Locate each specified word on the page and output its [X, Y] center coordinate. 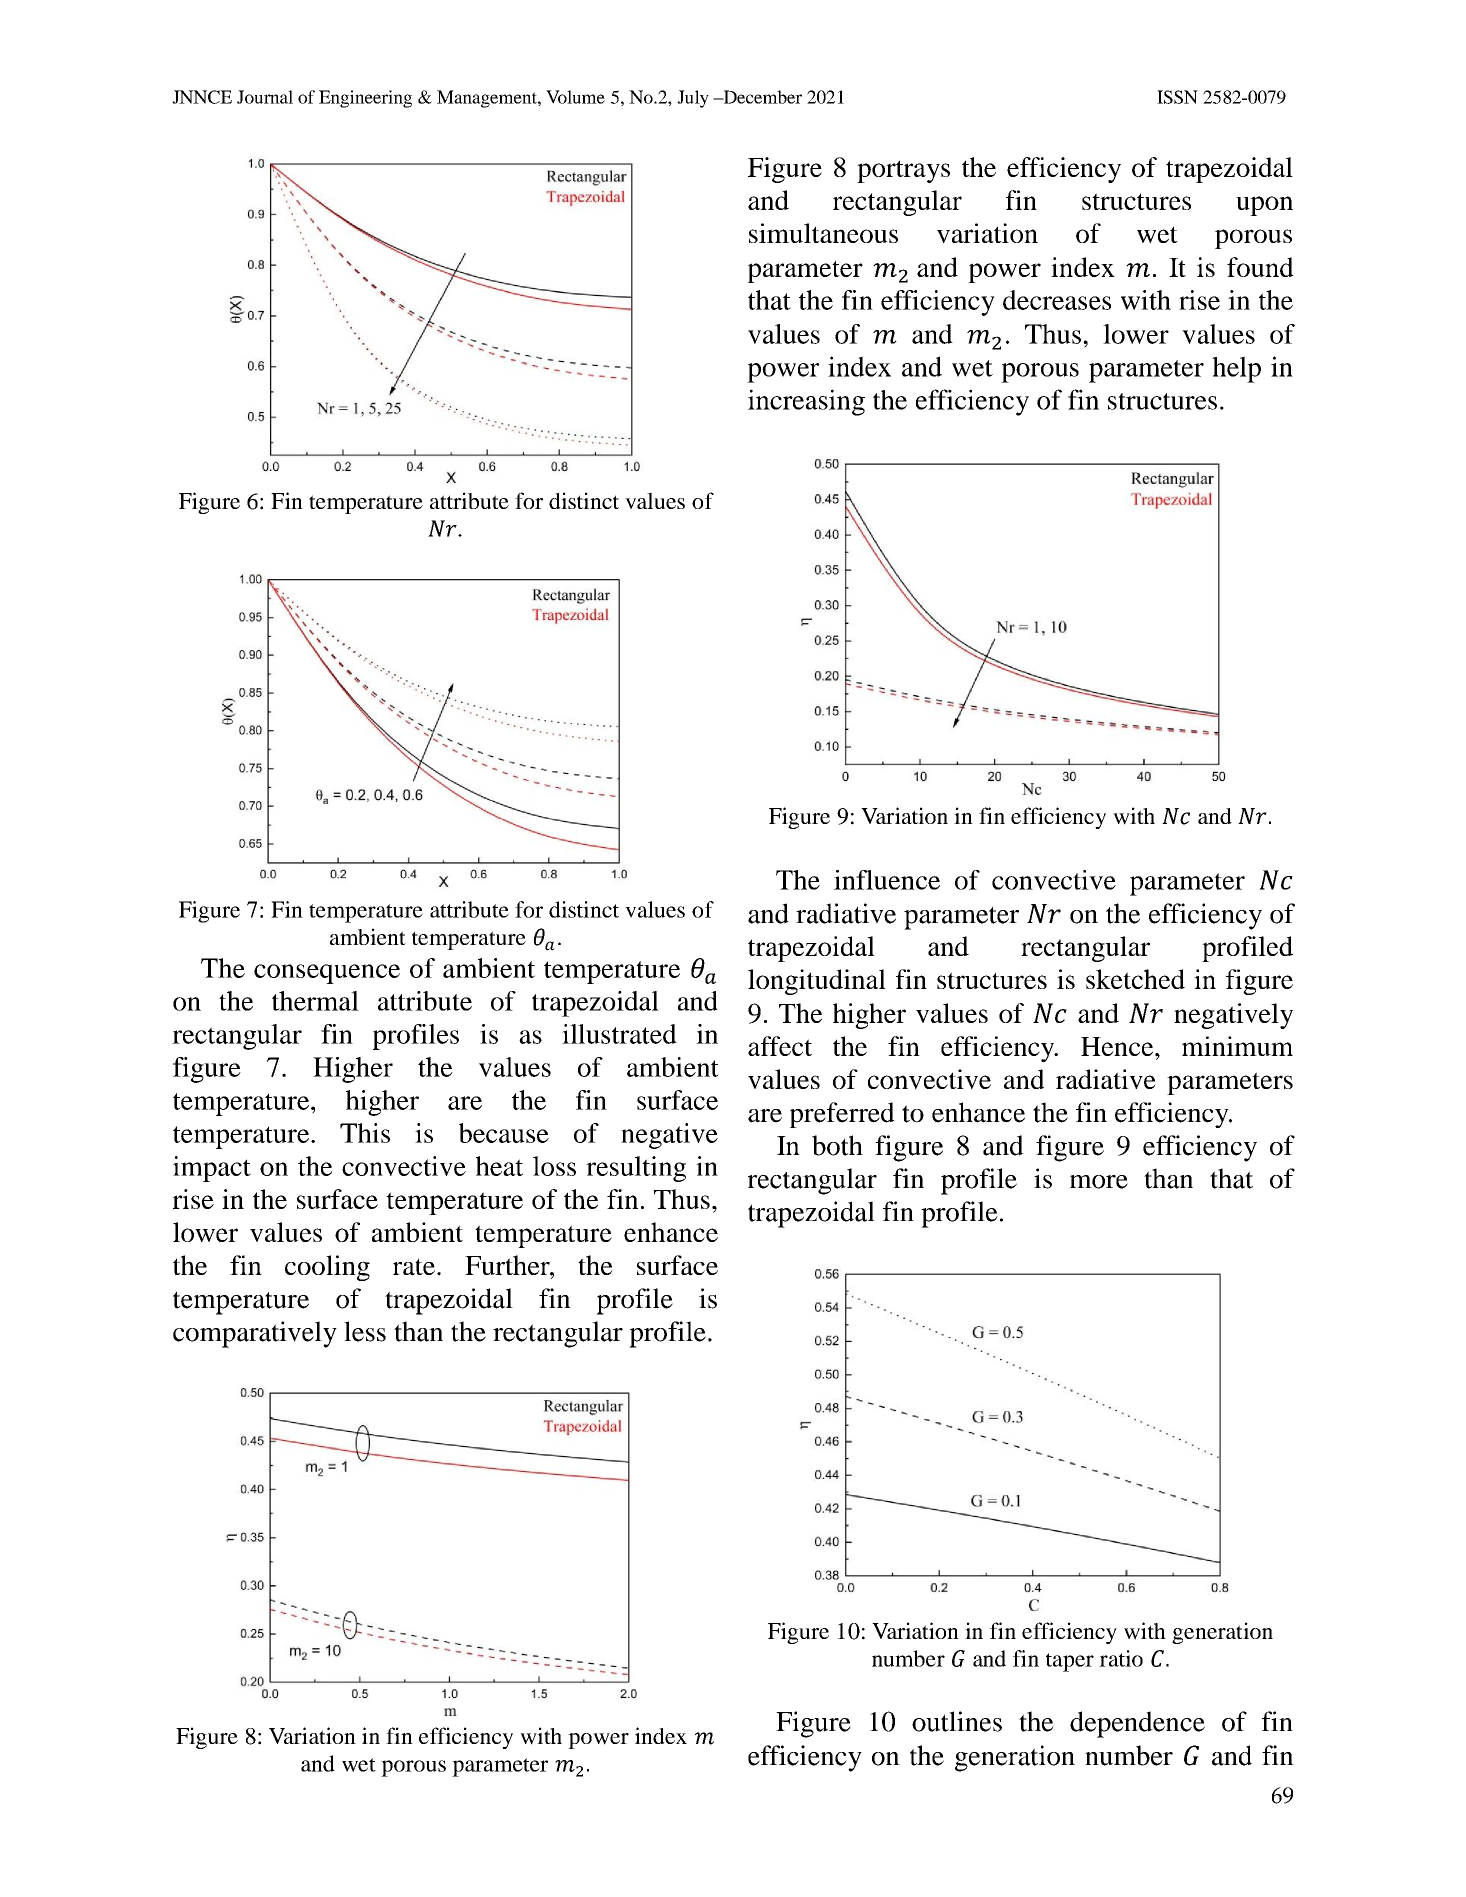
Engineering [365, 99]
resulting [636, 1169]
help [1236, 369]
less [365, 1331]
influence [887, 880]
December [761, 97]
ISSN [1177, 97]
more [1099, 1182]
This [365, 1133]
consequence [327, 974]
